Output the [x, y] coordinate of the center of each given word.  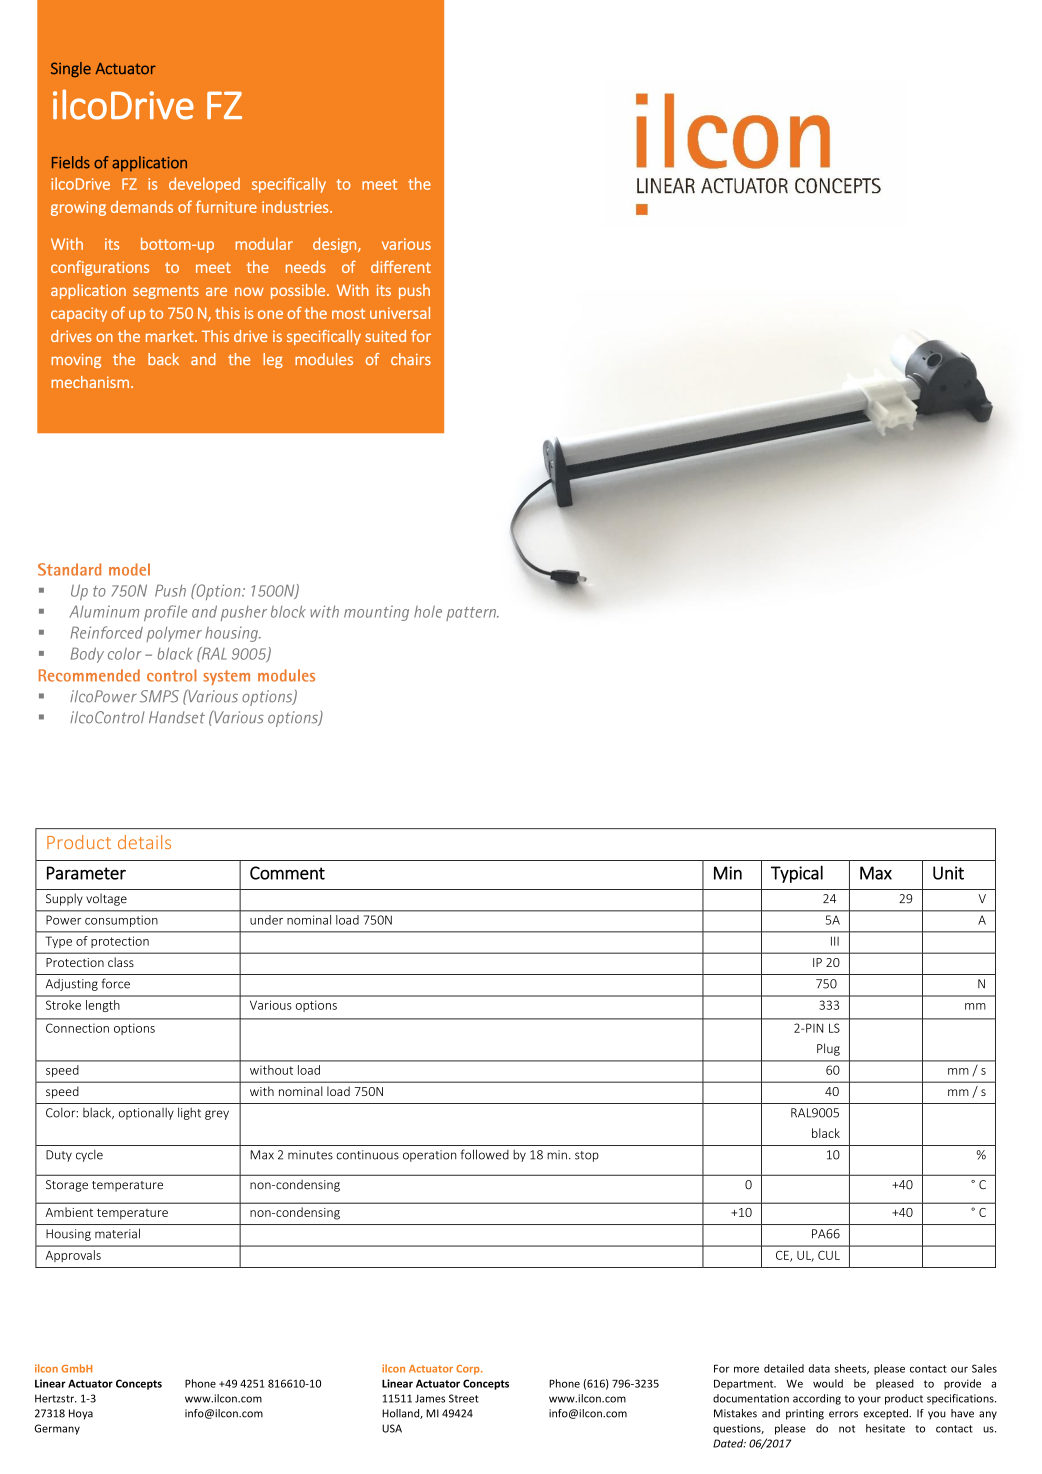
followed [485, 1154]
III [835, 941]
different [401, 266]
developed [204, 185]
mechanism [90, 382]
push [414, 291]
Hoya [81, 1414]
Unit [948, 873]
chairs [411, 359]
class [121, 962]
